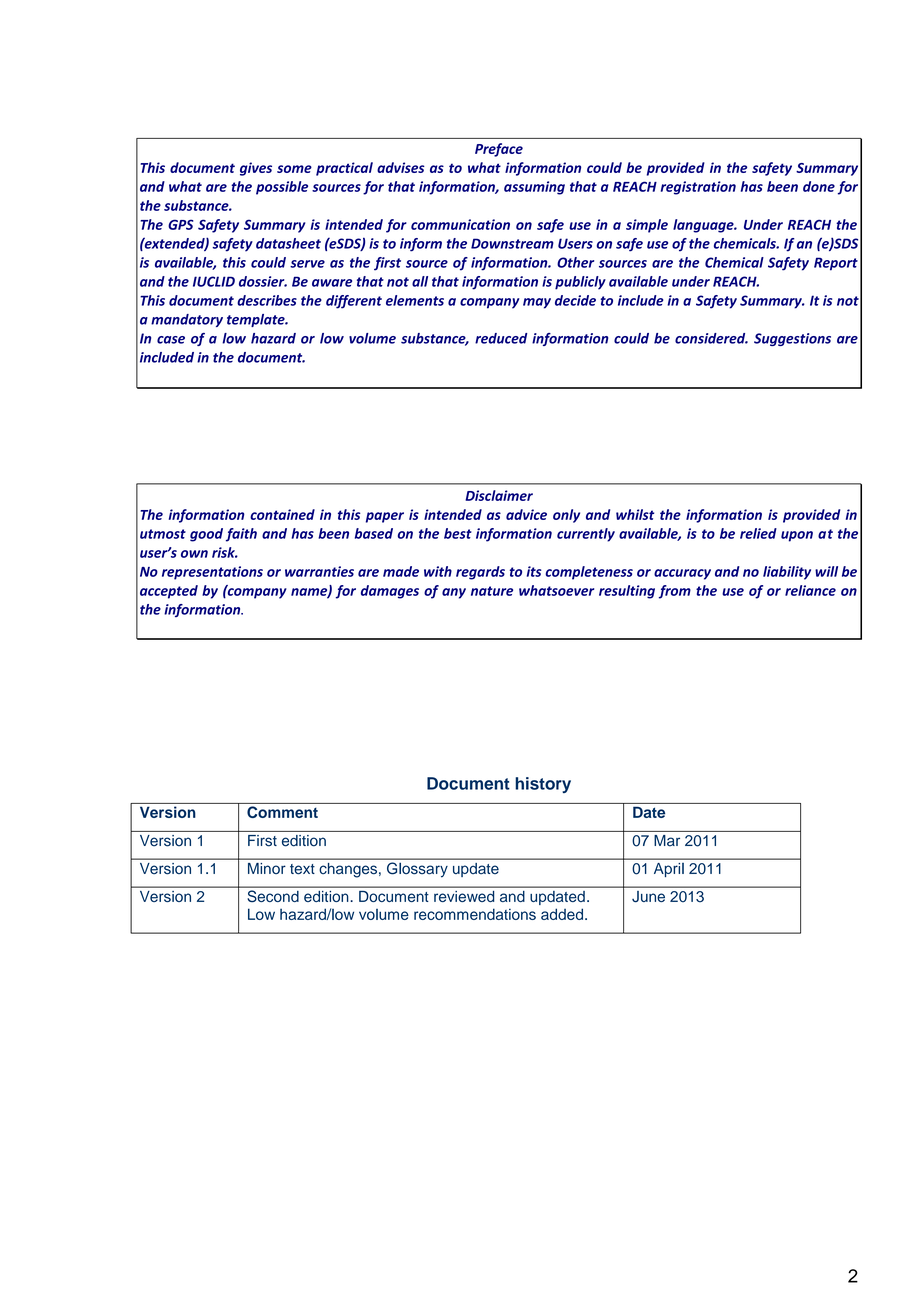 The width and height of the document is (924, 1308). Describe the element at coordinates (273, 896) in the document. I see `Second` at that location.
